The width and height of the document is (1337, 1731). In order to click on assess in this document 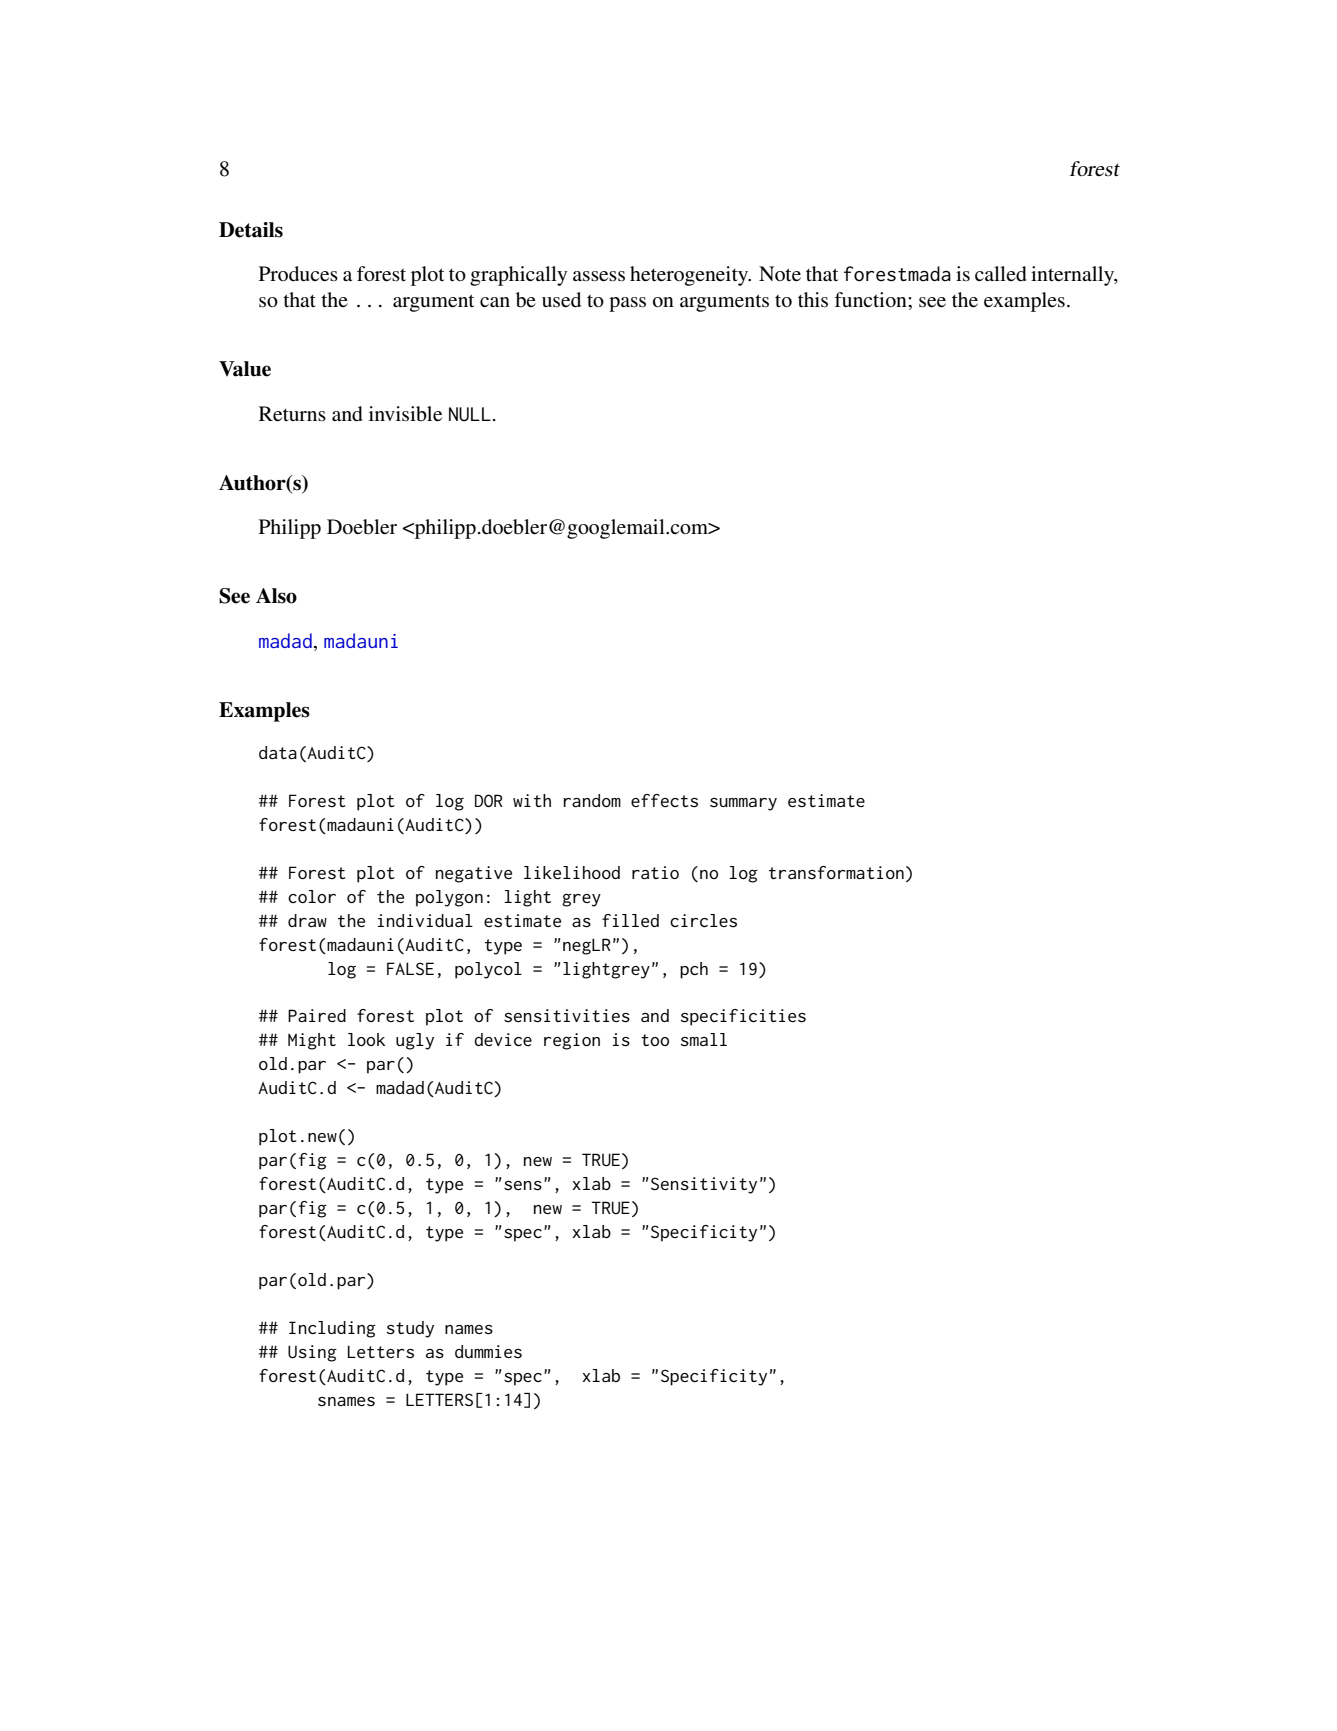, I will do `click(599, 276)`.
